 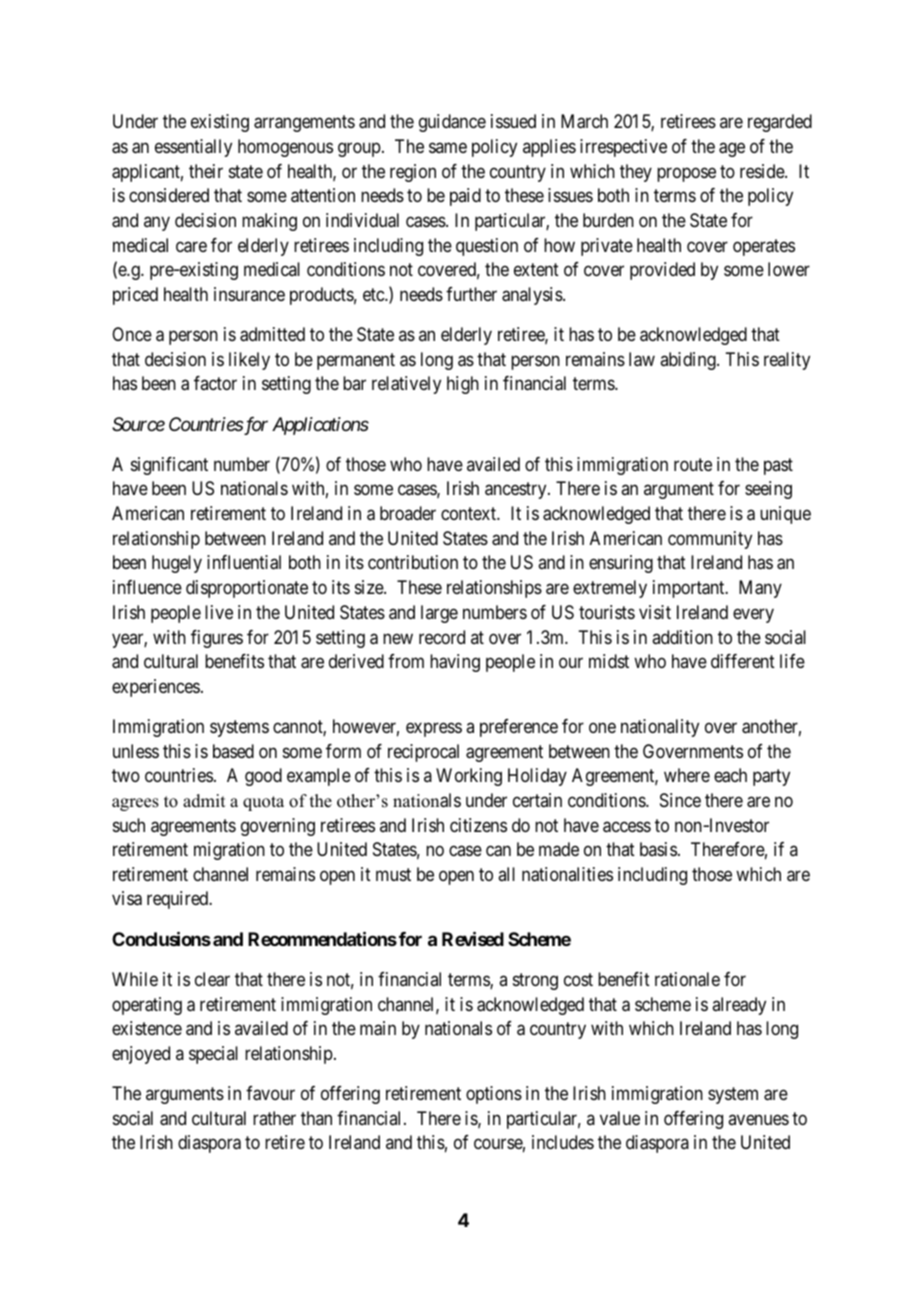 What do you see at coordinates (193, 148) in the screenshot?
I see `essentially` at bounding box center [193, 148].
